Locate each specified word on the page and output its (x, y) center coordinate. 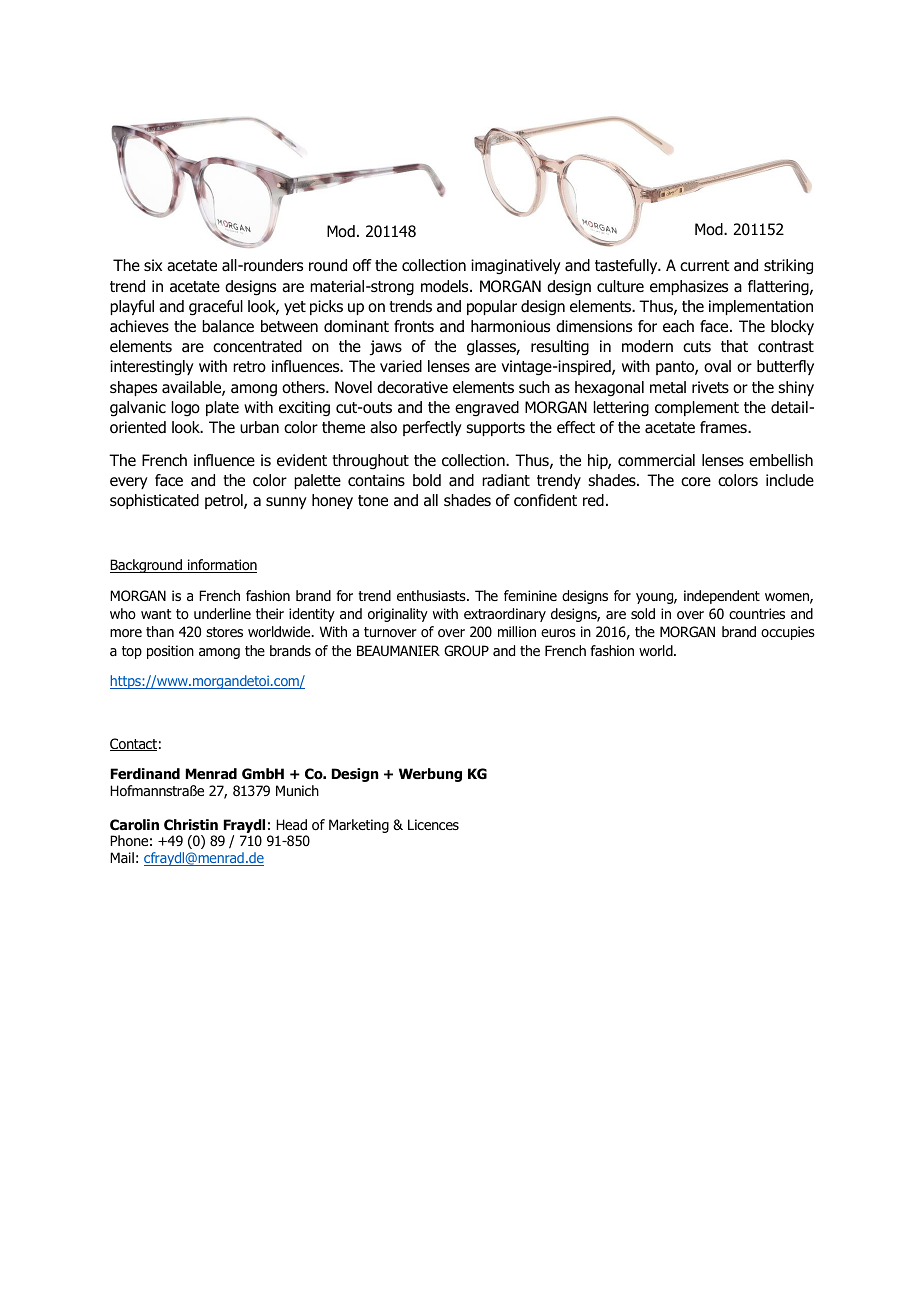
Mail (122, 857)
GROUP (466, 651)
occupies (788, 633)
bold (427, 480)
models (446, 286)
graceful (216, 308)
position (170, 652)
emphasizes (689, 287)
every (129, 483)
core (696, 482)
